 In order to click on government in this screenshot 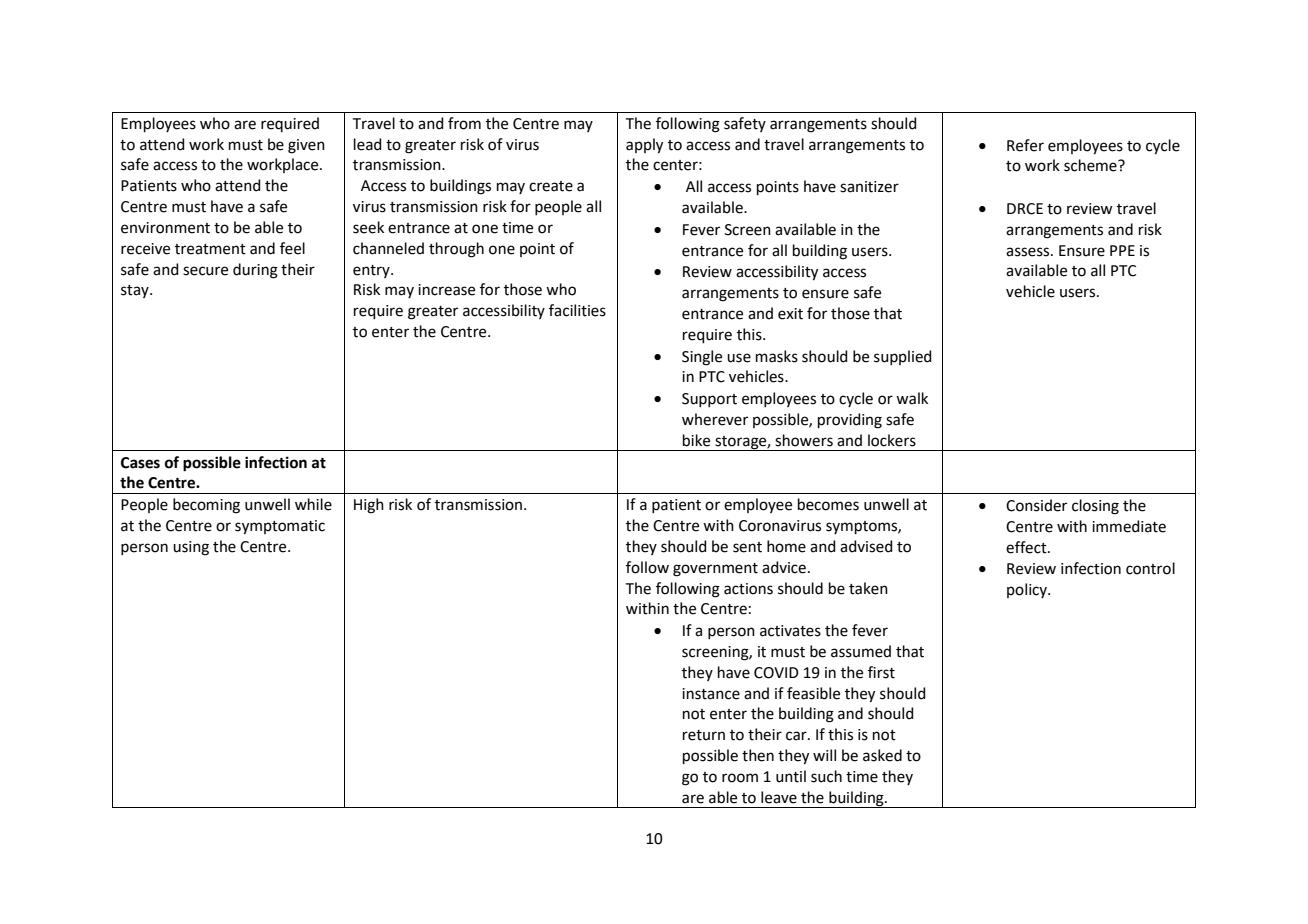, I will do `click(715, 570)`.
